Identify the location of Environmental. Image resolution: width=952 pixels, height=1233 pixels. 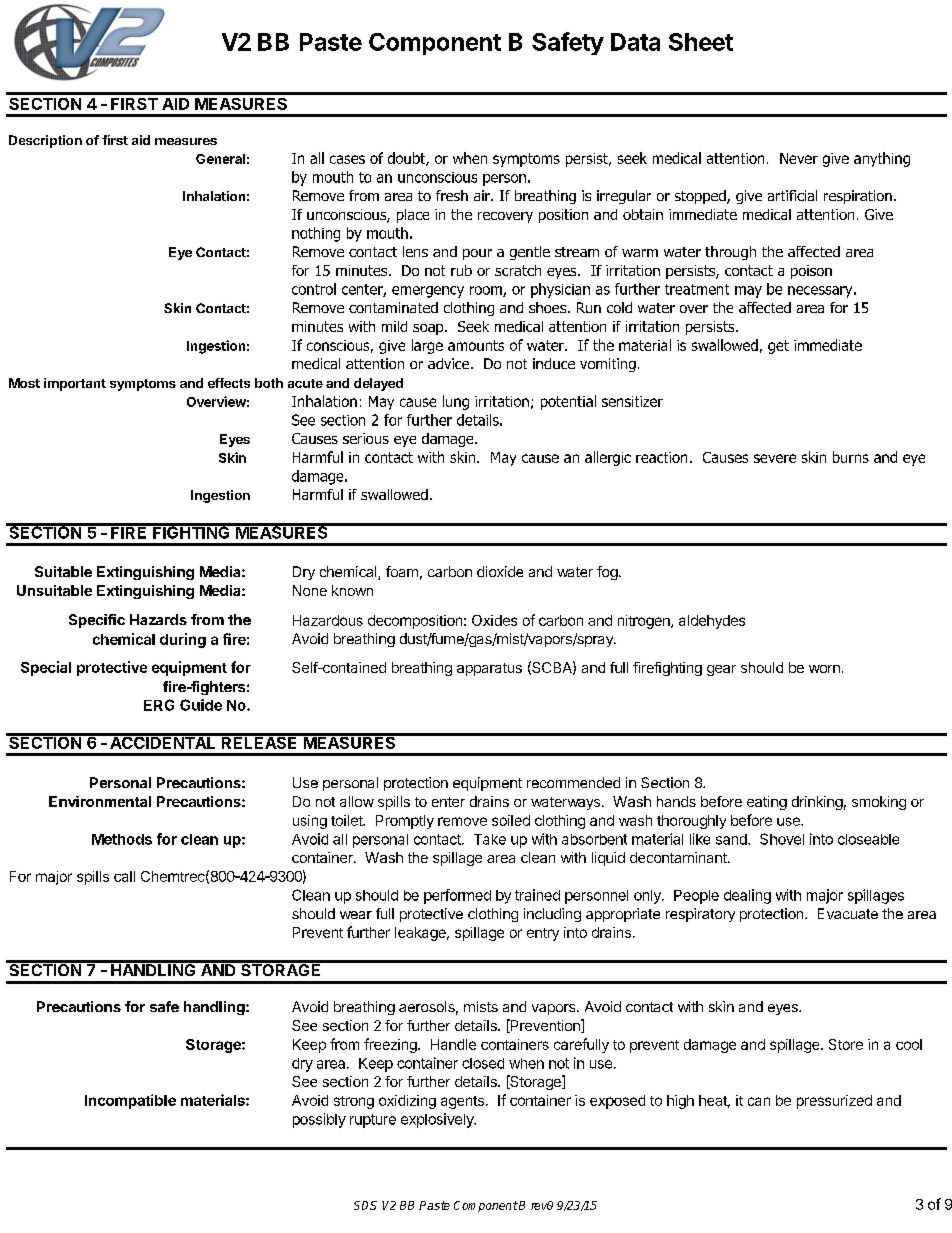
(100, 801).
